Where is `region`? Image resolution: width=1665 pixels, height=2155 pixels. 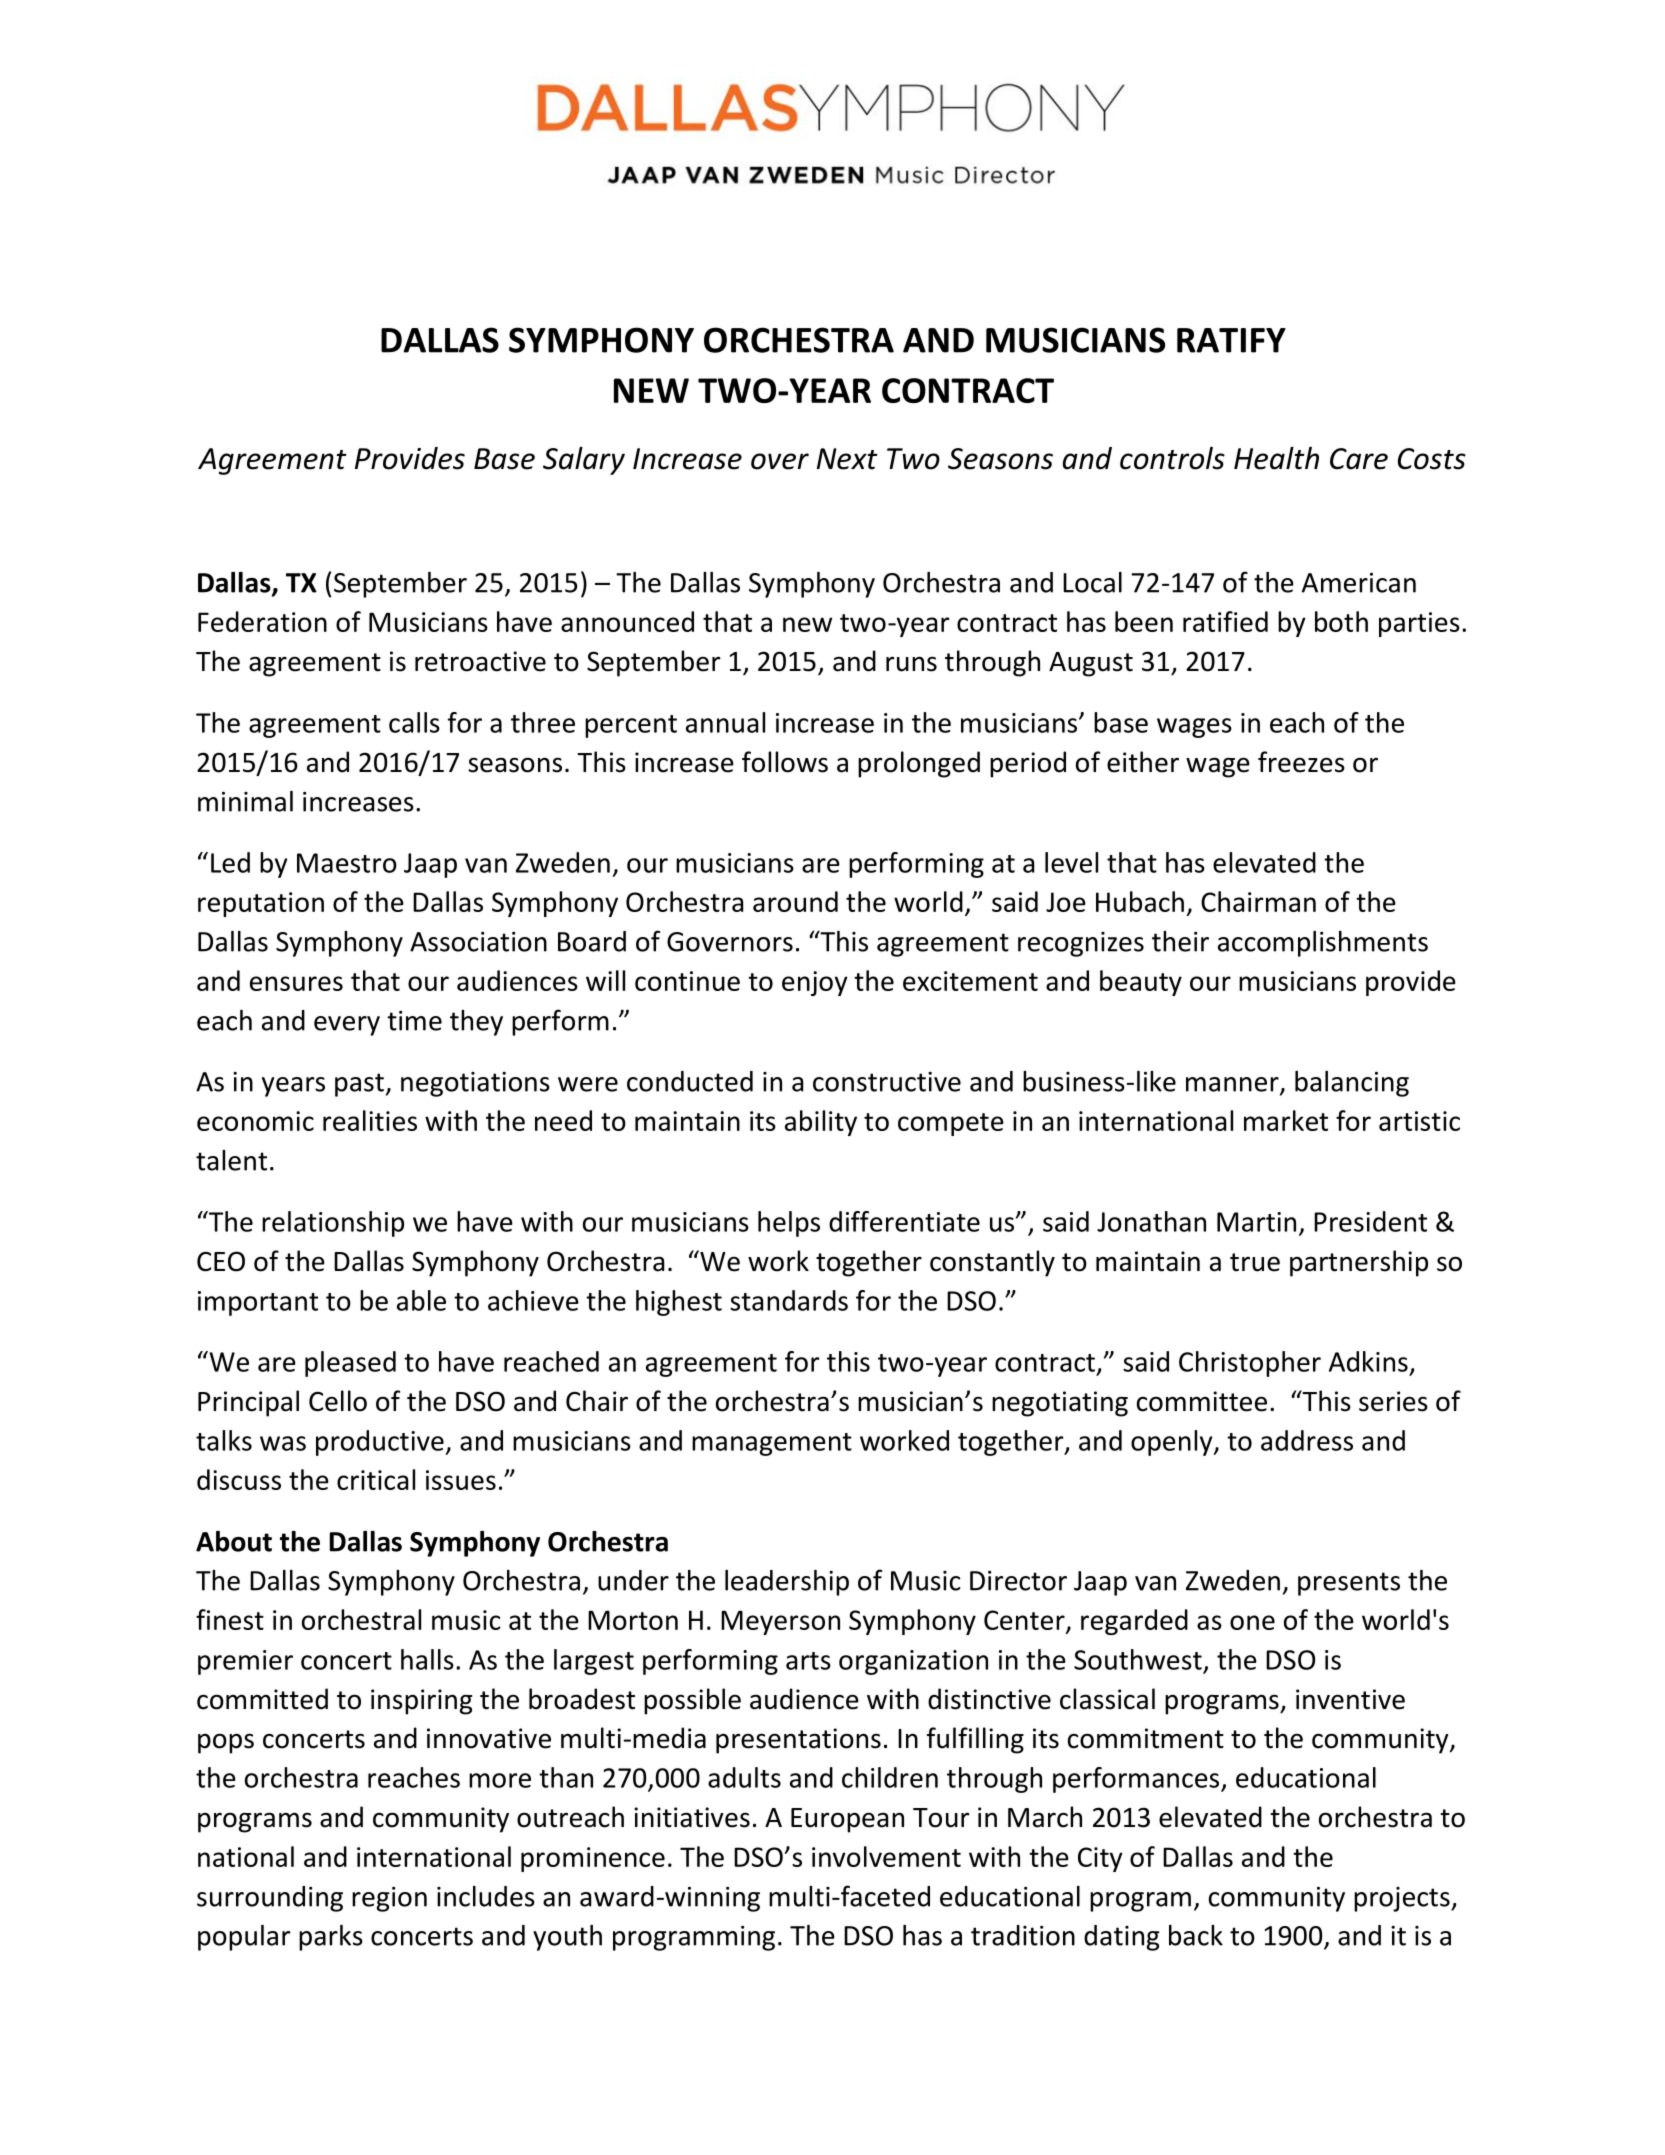
region is located at coordinates (389, 1899).
